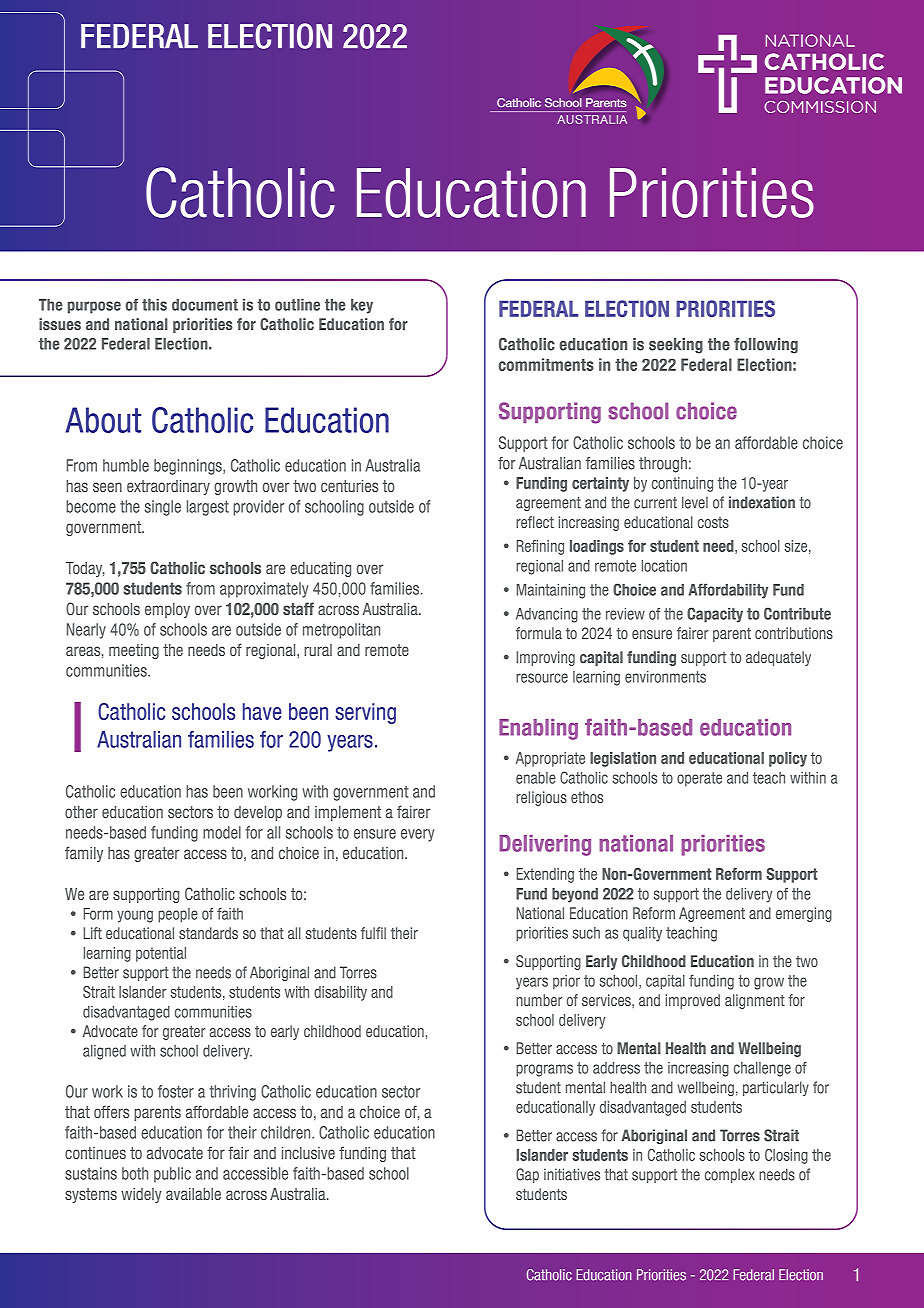  I want to click on Capacity, so click(715, 615).
